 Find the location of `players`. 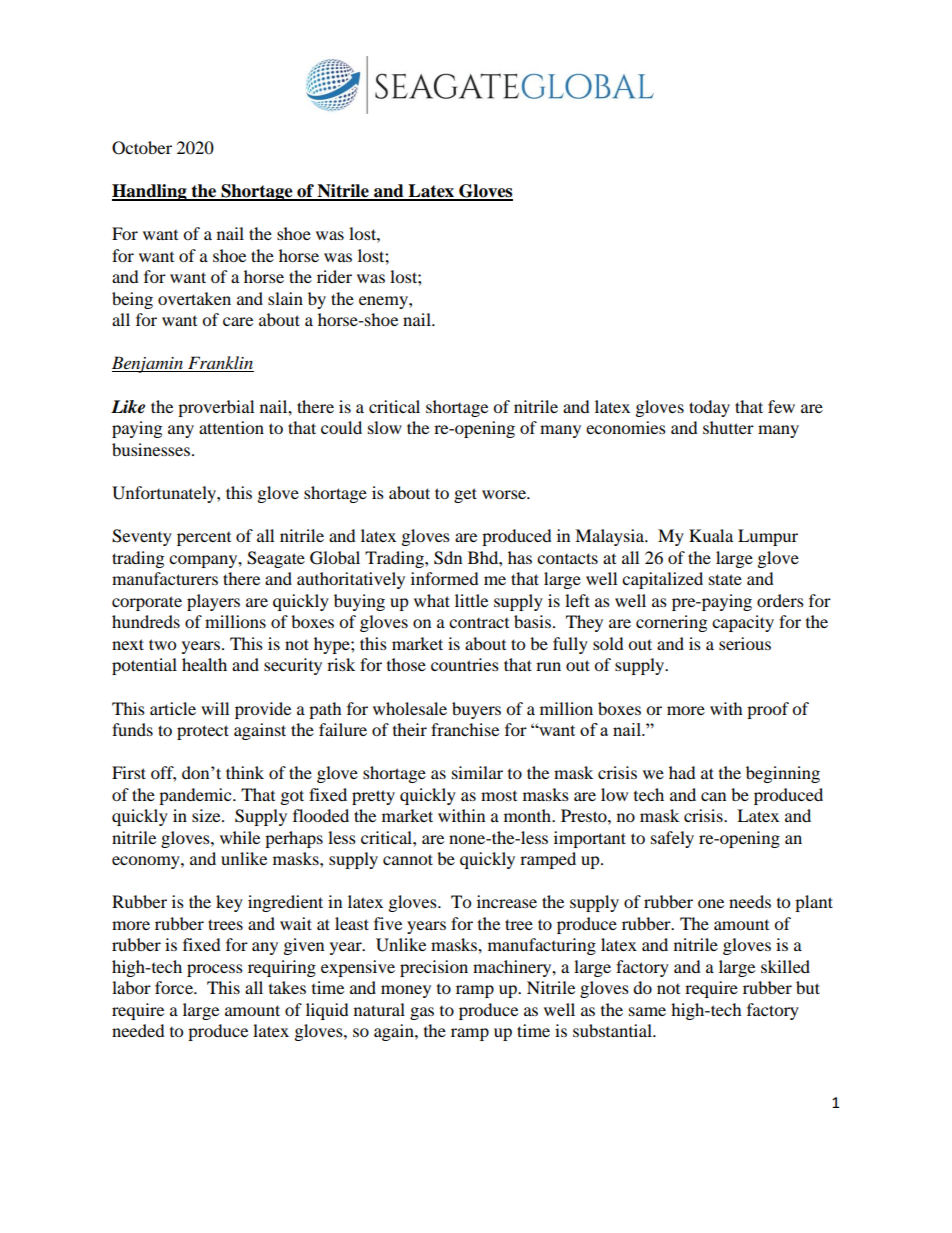

players is located at coordinates (213, 602).
